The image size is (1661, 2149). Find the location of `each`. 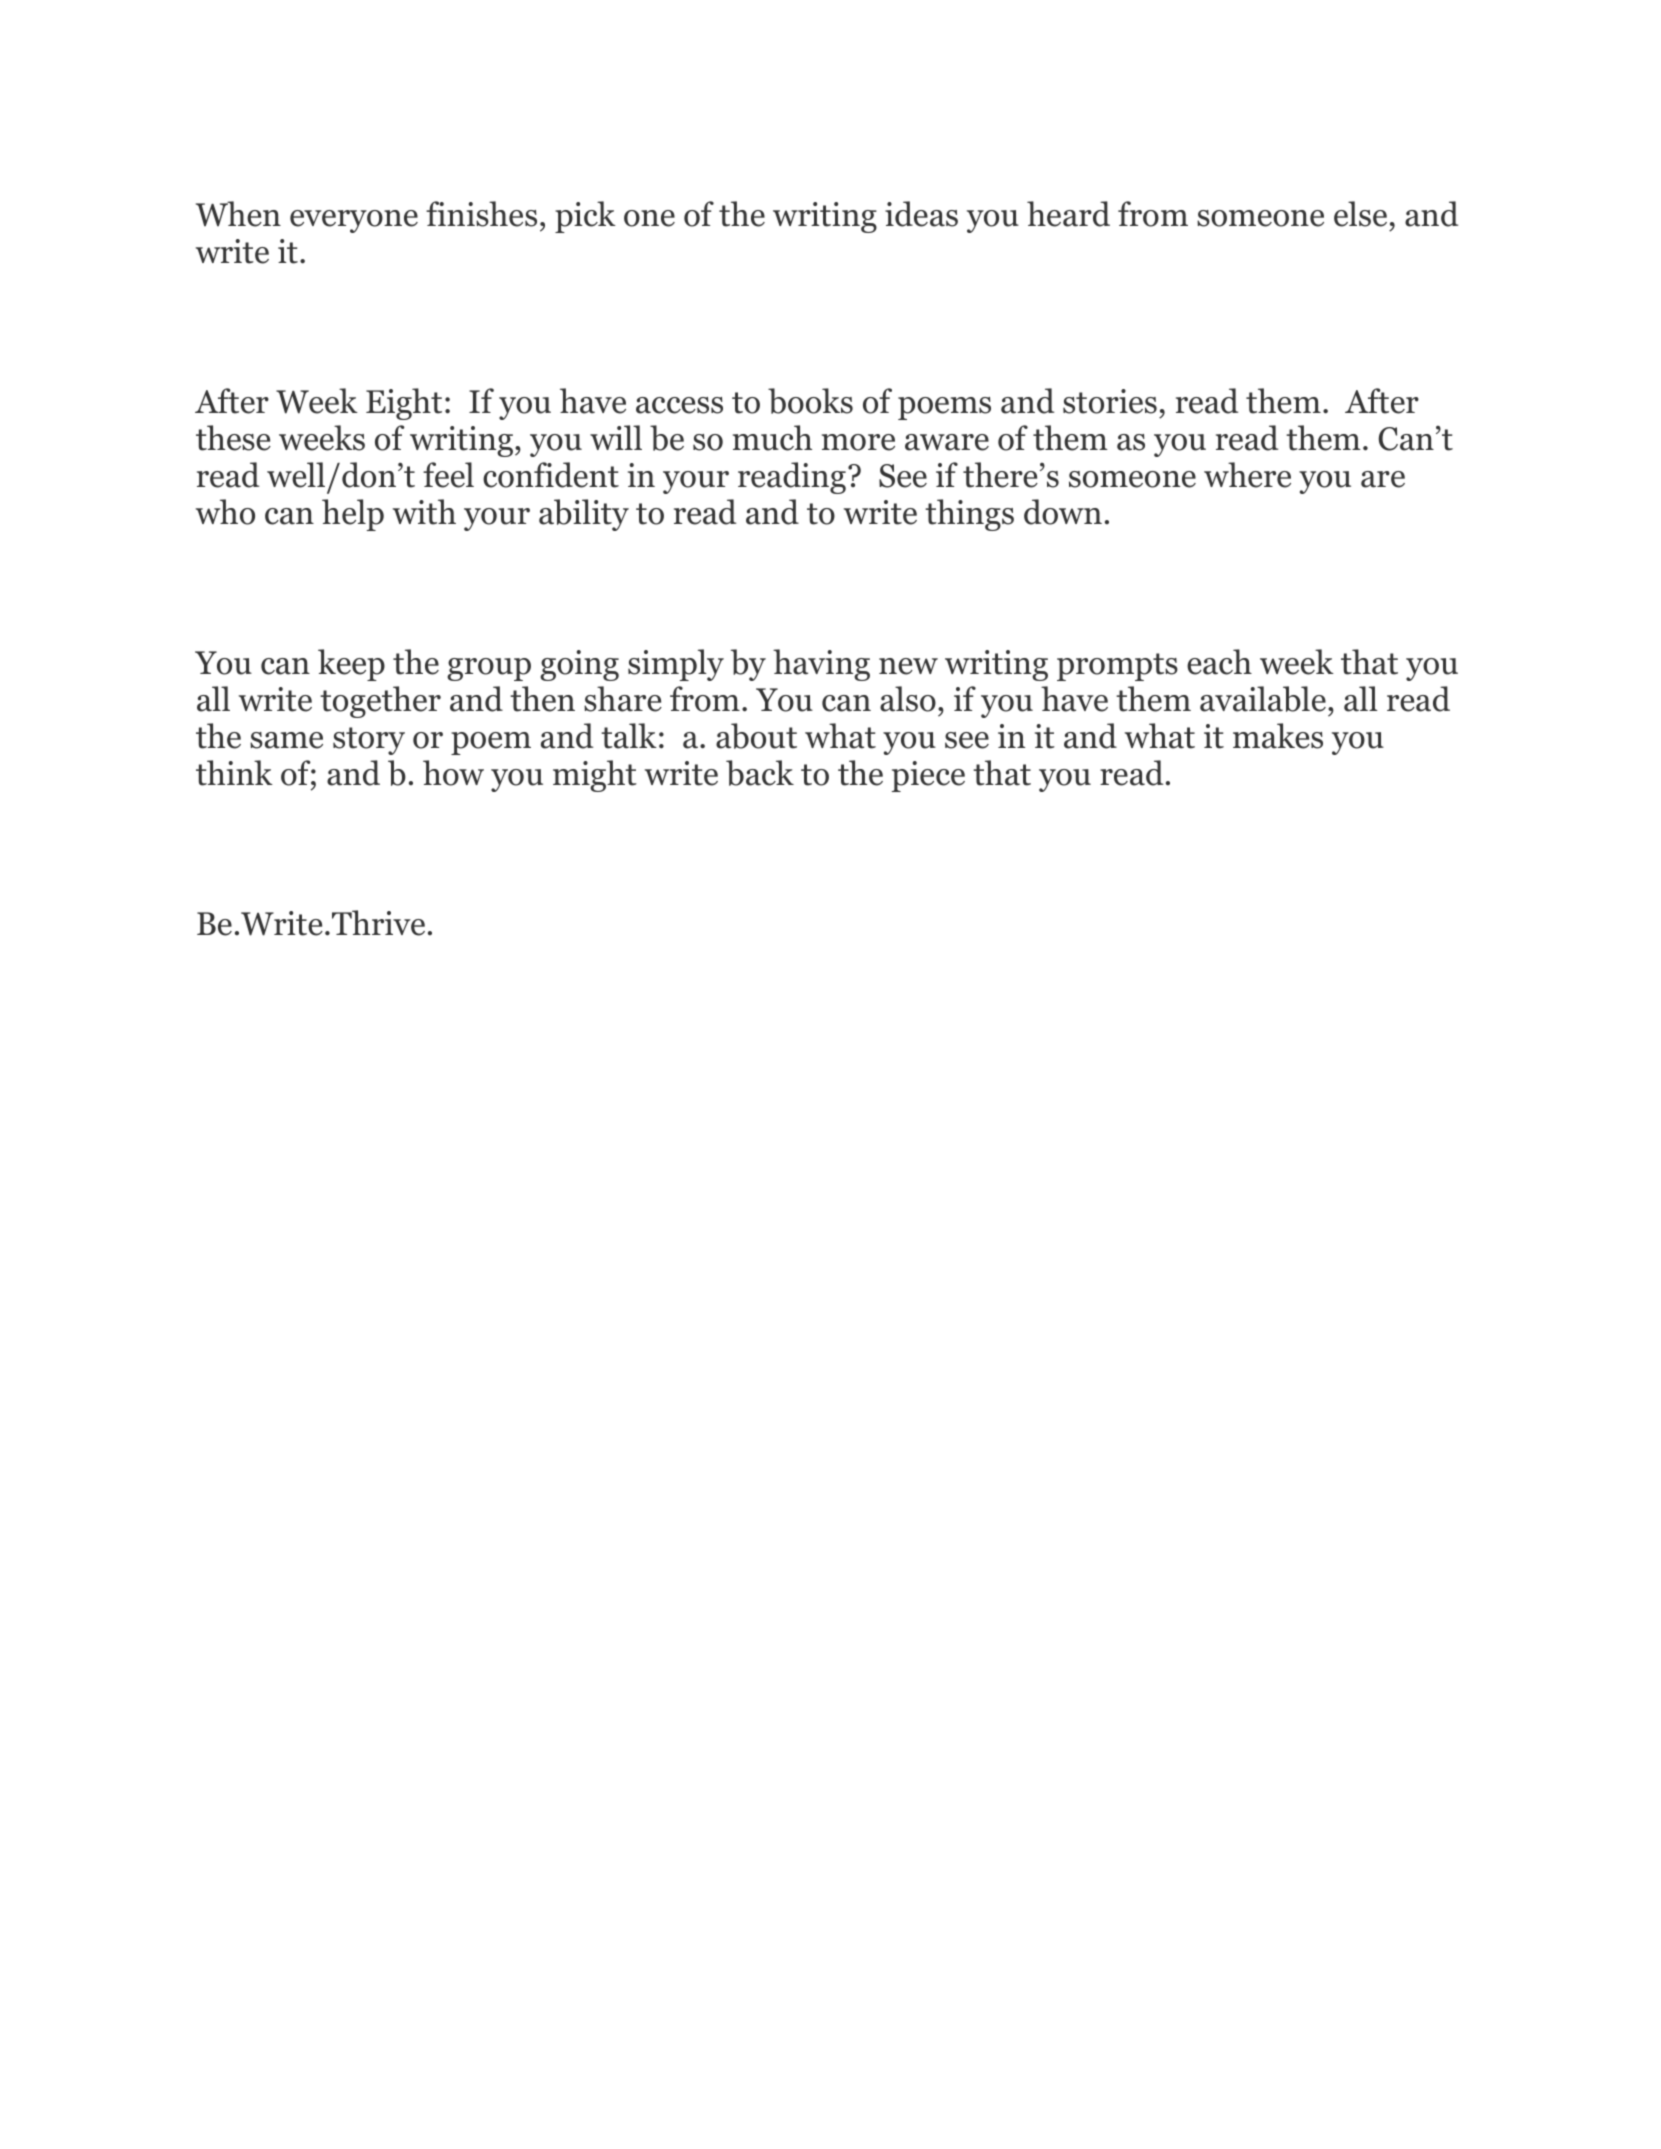

each is located at coordinates (1219, 662).
